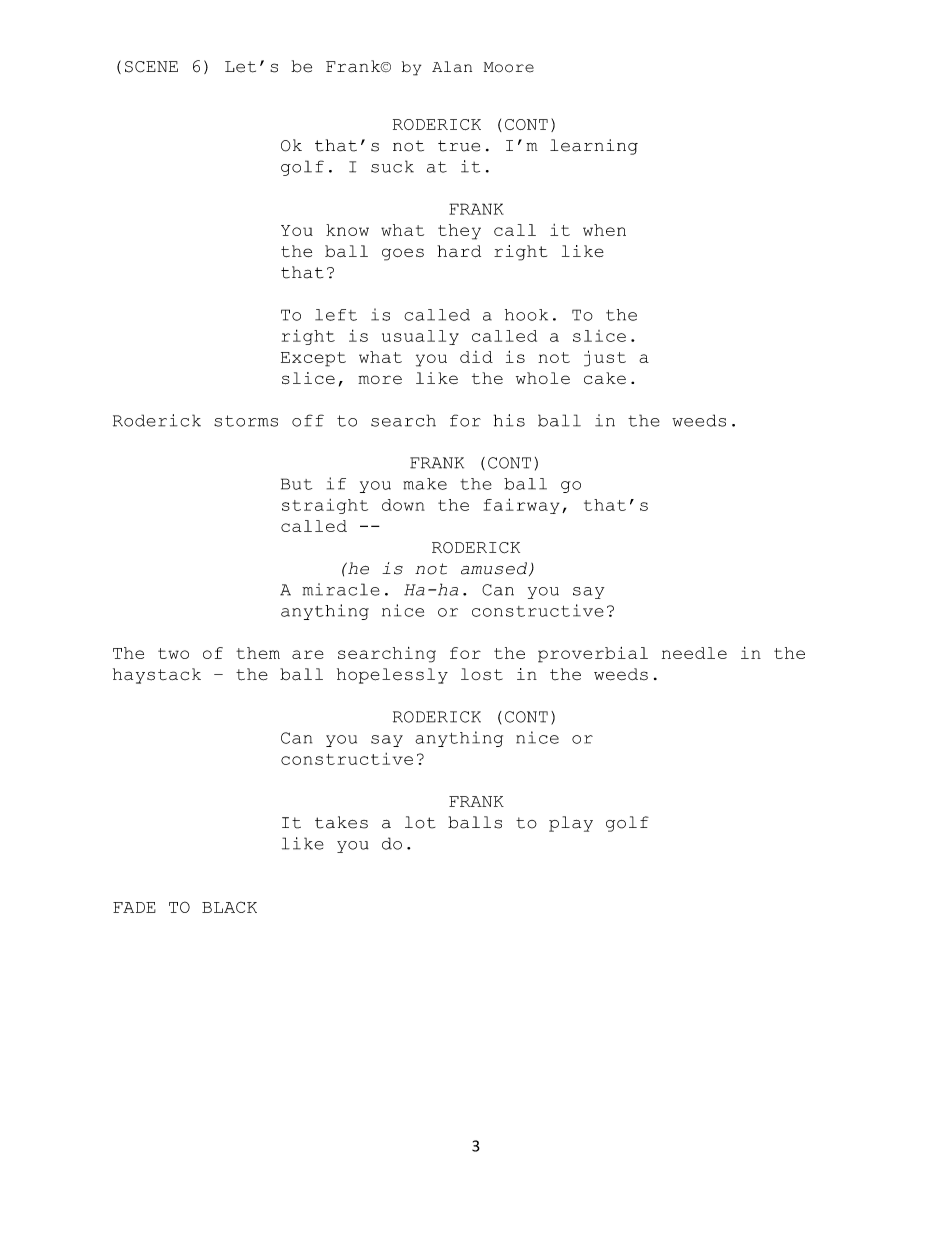 The image size is (952, 1233). Describe the element at coordinates (173, 653) in the document. I see `two` at that location.
